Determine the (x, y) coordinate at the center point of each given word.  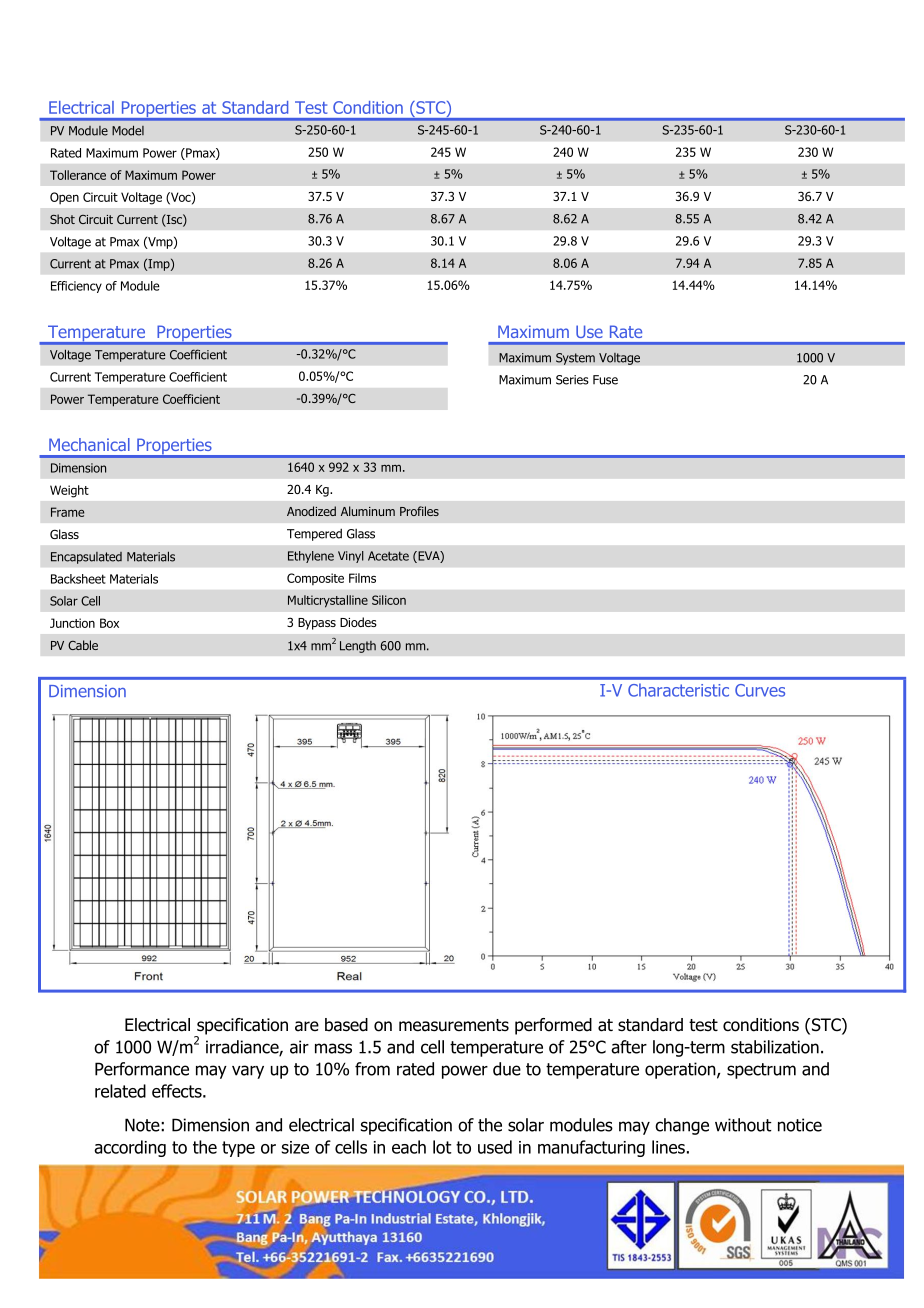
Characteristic (678, 690)
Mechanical (89, 444)
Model (128, 130)
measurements (454, 1025)
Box (109, 623)
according (130, 1148)
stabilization (775, 1047)
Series (572, 380)
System (575, 359)
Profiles (419, 511)
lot (442, 1147)
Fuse (605, 380)
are (307, 1026)
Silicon (389, 600)
